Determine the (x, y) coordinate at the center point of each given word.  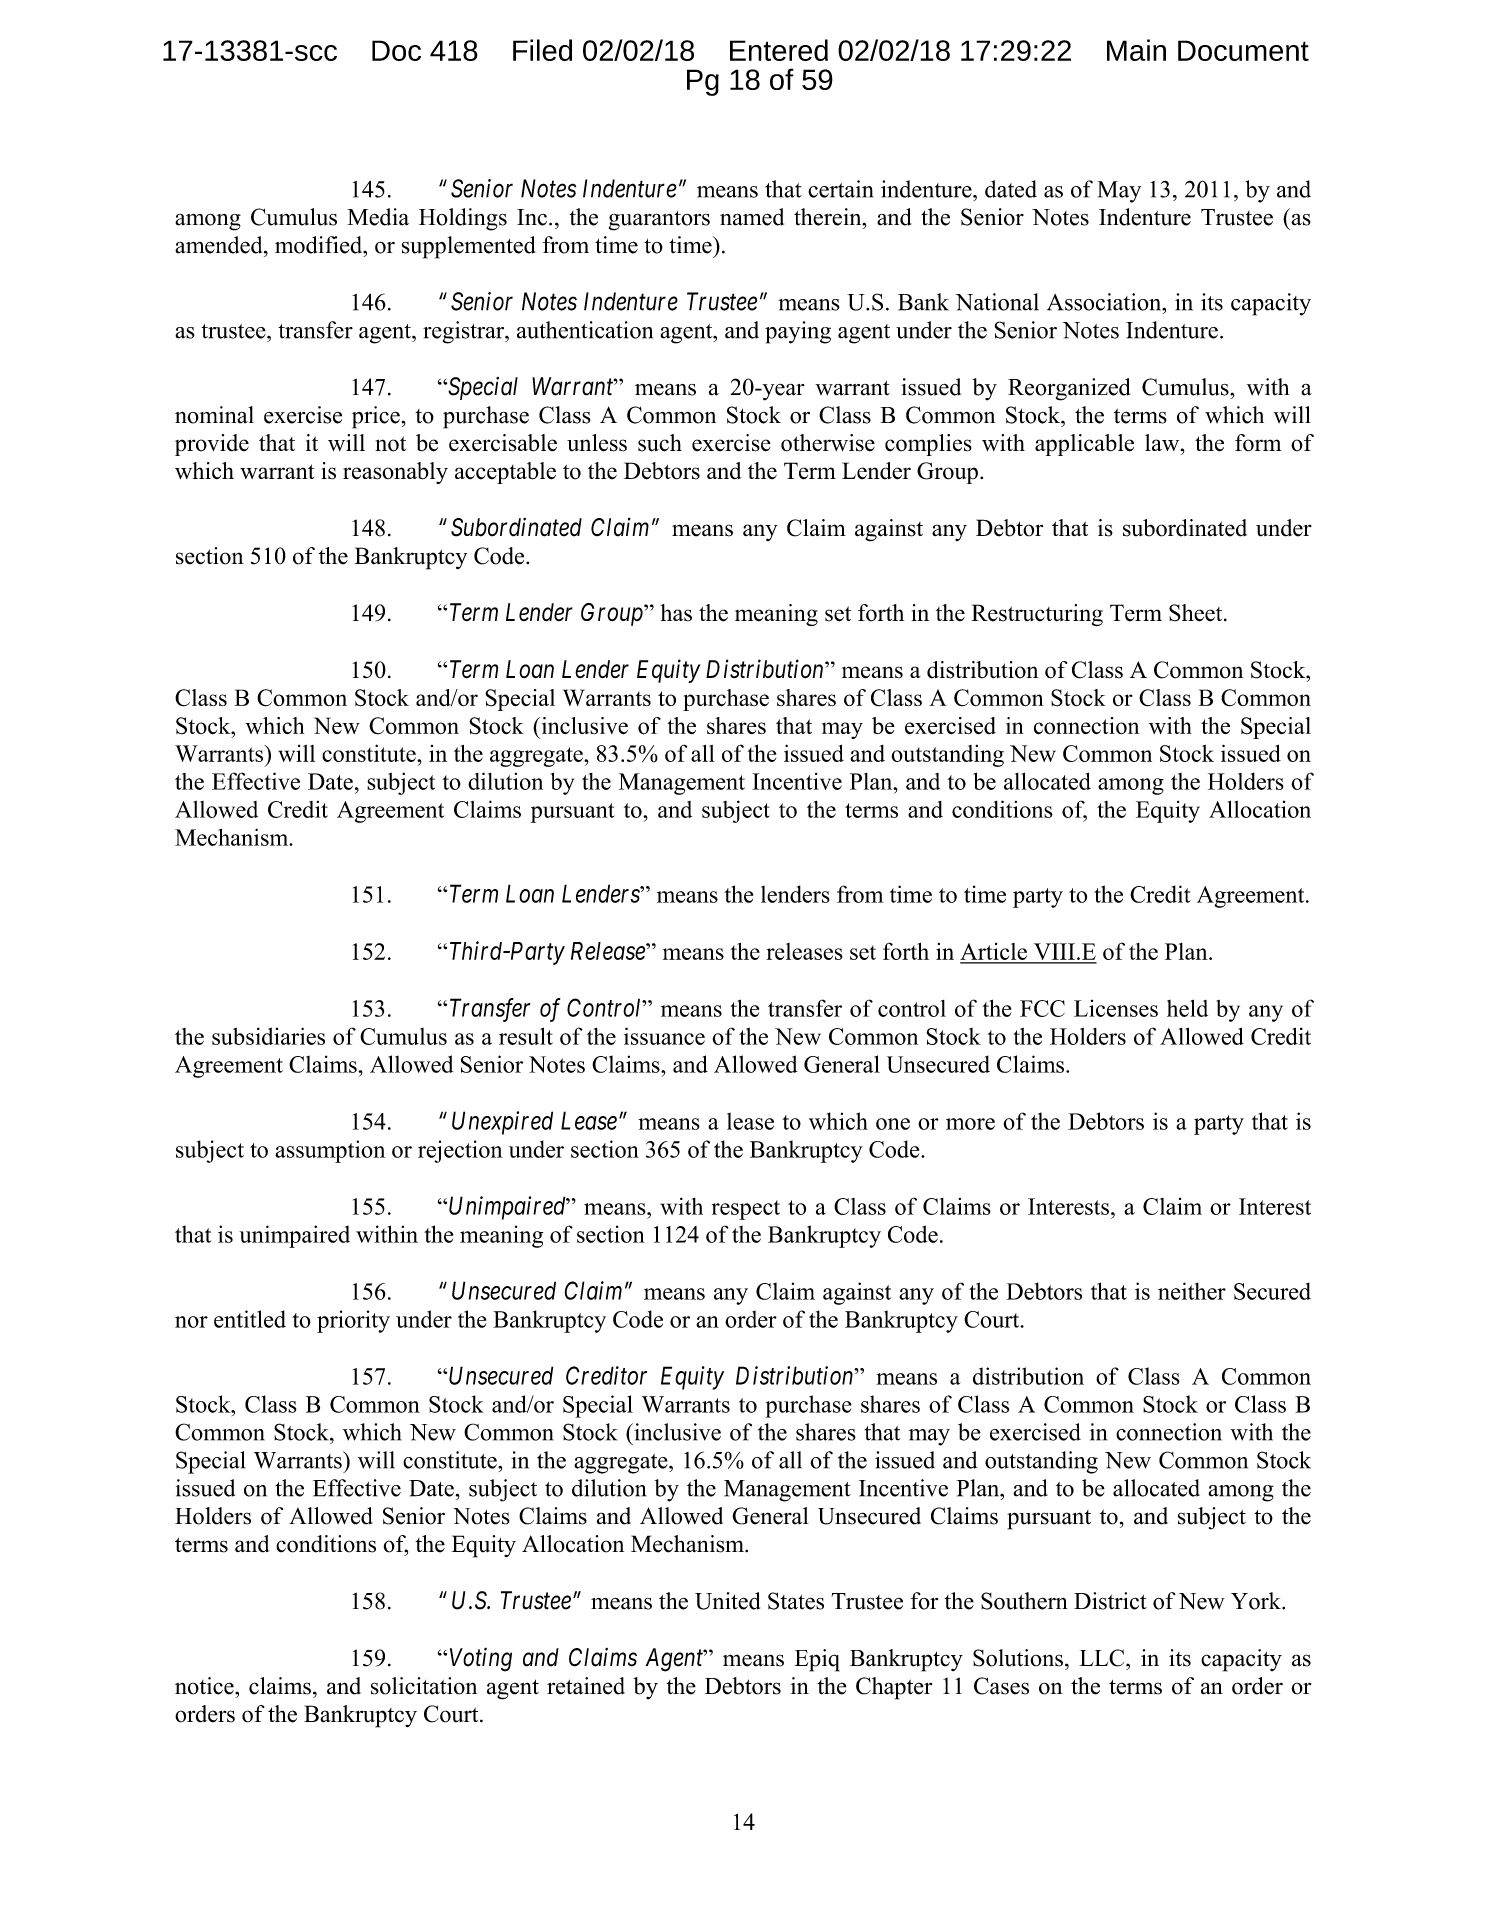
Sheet (1197, 613)
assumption (330, 1151)
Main (1136, 50)
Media (378, 217)
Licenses (1116, 1008)
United (727, 1601)
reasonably (395, 473)
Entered (779, 50)
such (660, 443)
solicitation (424, 1686)
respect (746, 1210)
